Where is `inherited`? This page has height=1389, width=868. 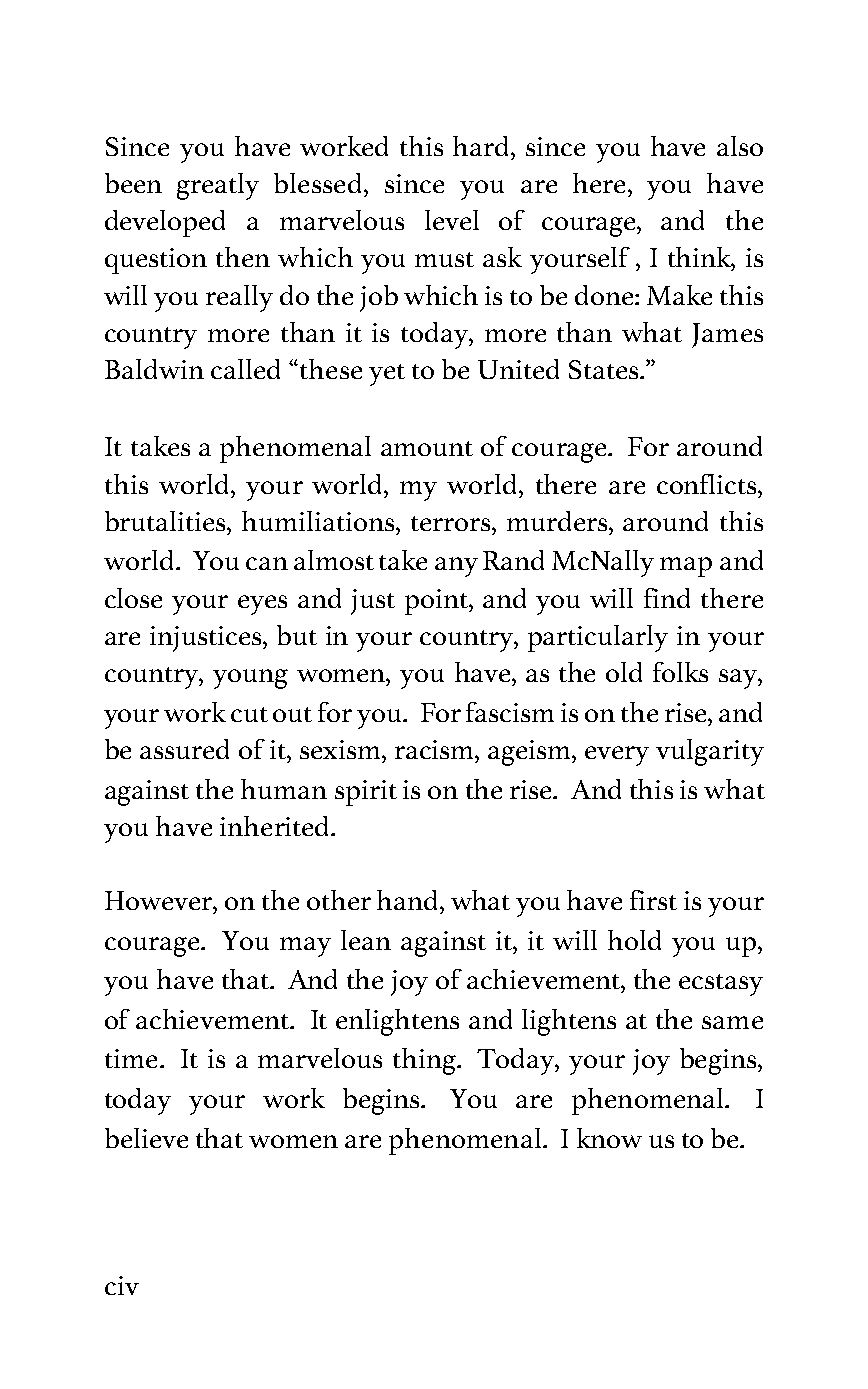 inherited is located at coordinates (276, 826).
